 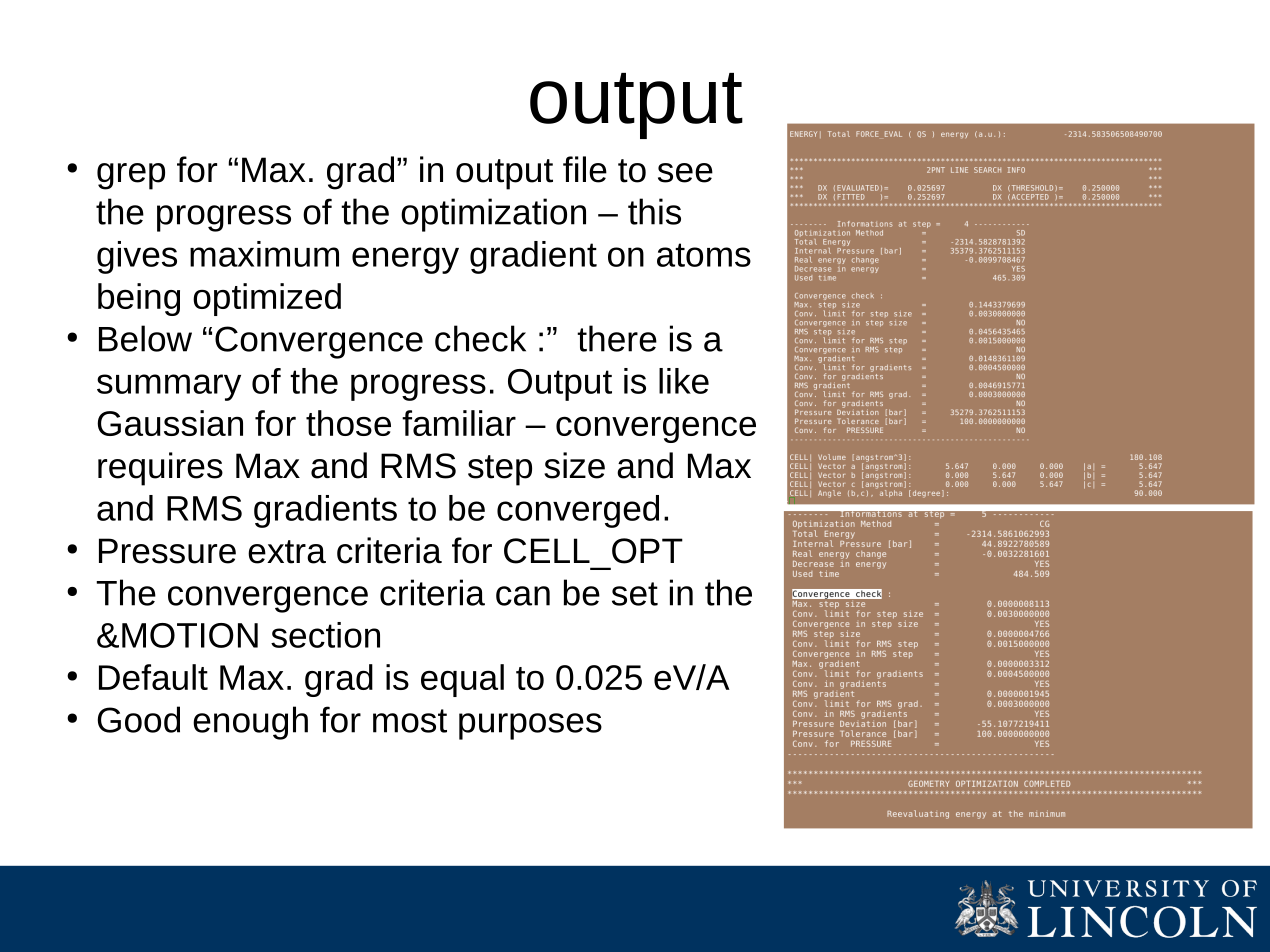 What do you see at coordinates (410, 721) in the screenshot?
I see `most` at bounding box center [410, 721].
